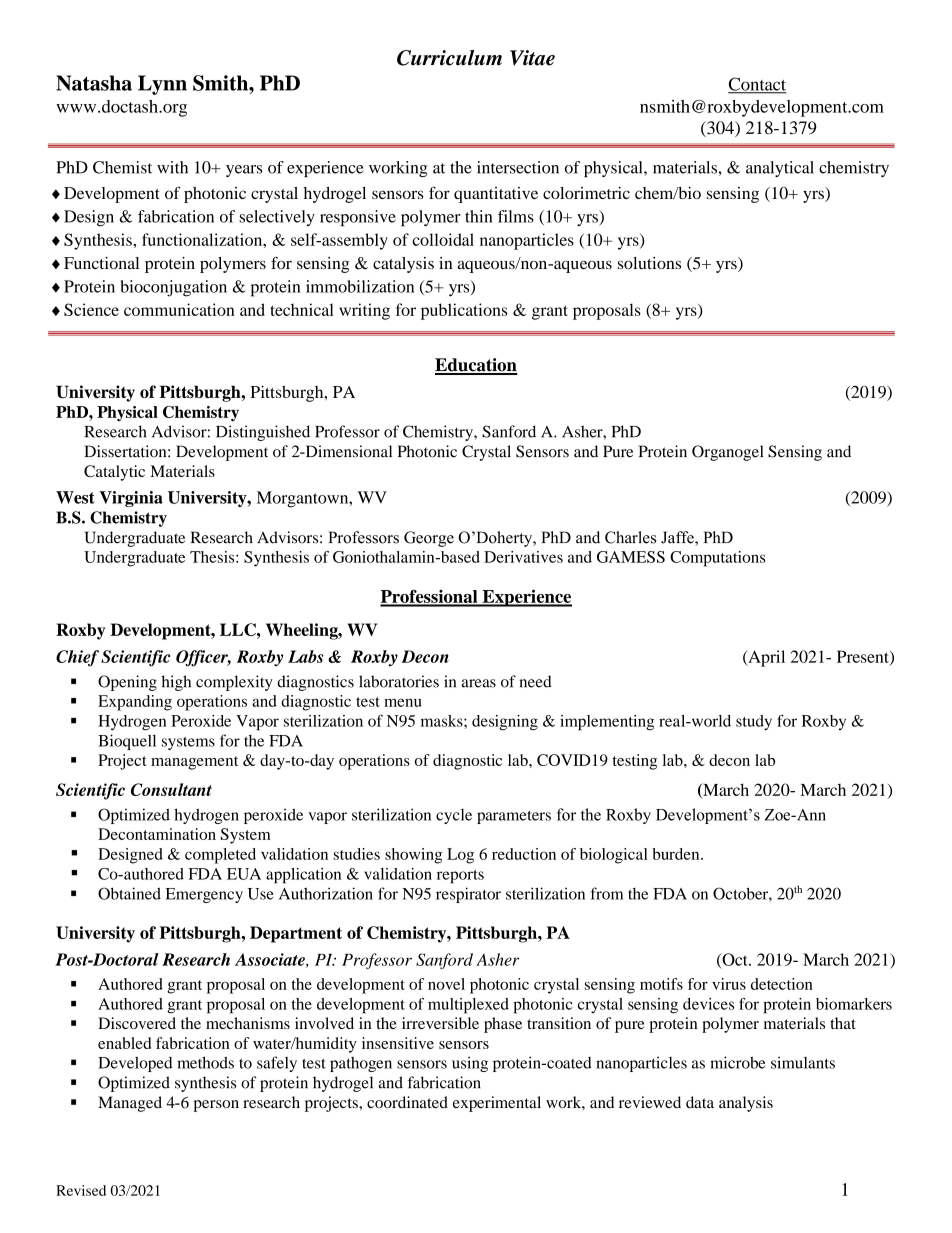 The width and height of the screenshot is (952, 1233). What do you see at coordinates (677, 854) in the screenshot?
I see `burden` at bounding box center [677, 854].
